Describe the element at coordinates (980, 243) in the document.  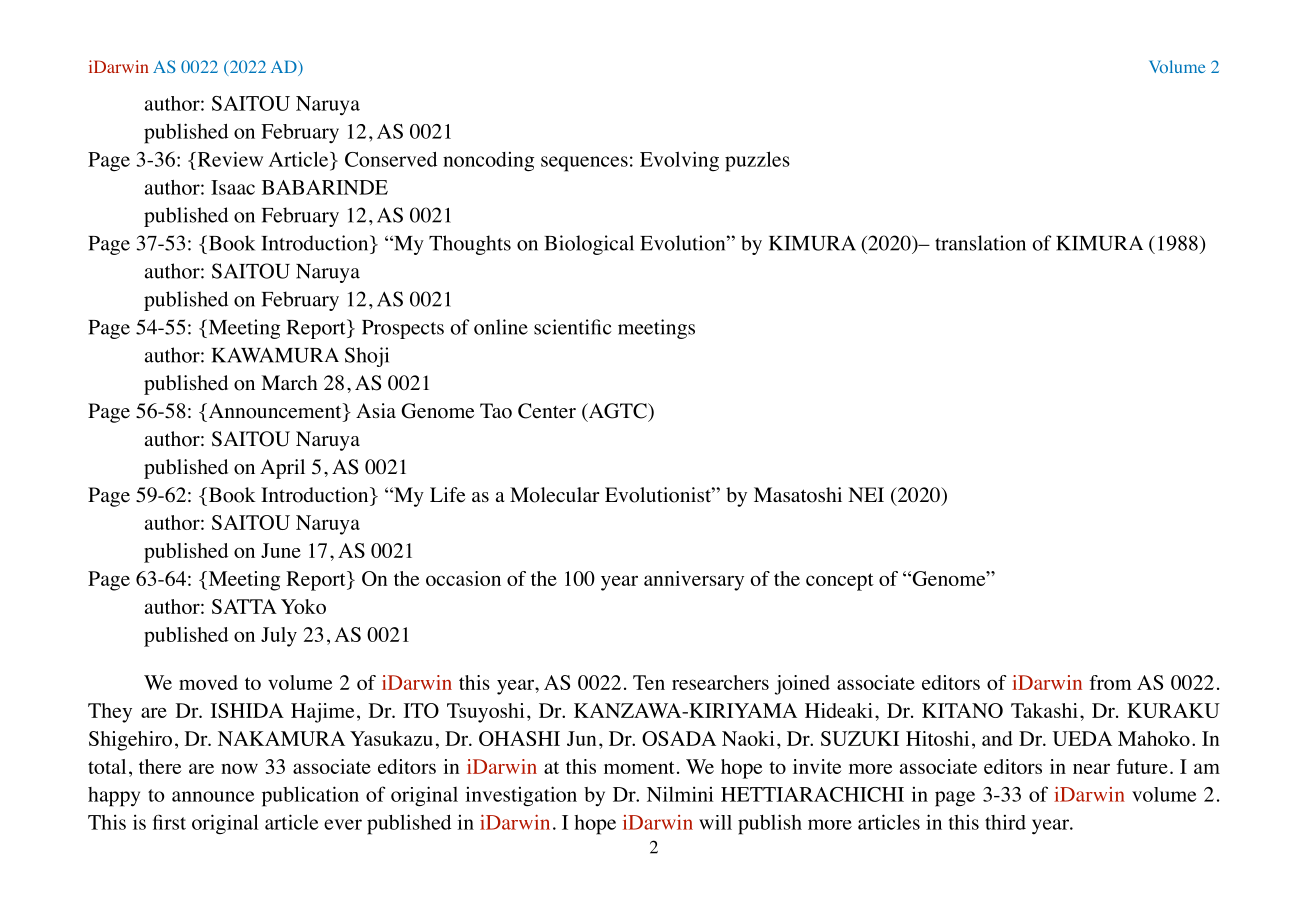
I see `translation` at that location.
